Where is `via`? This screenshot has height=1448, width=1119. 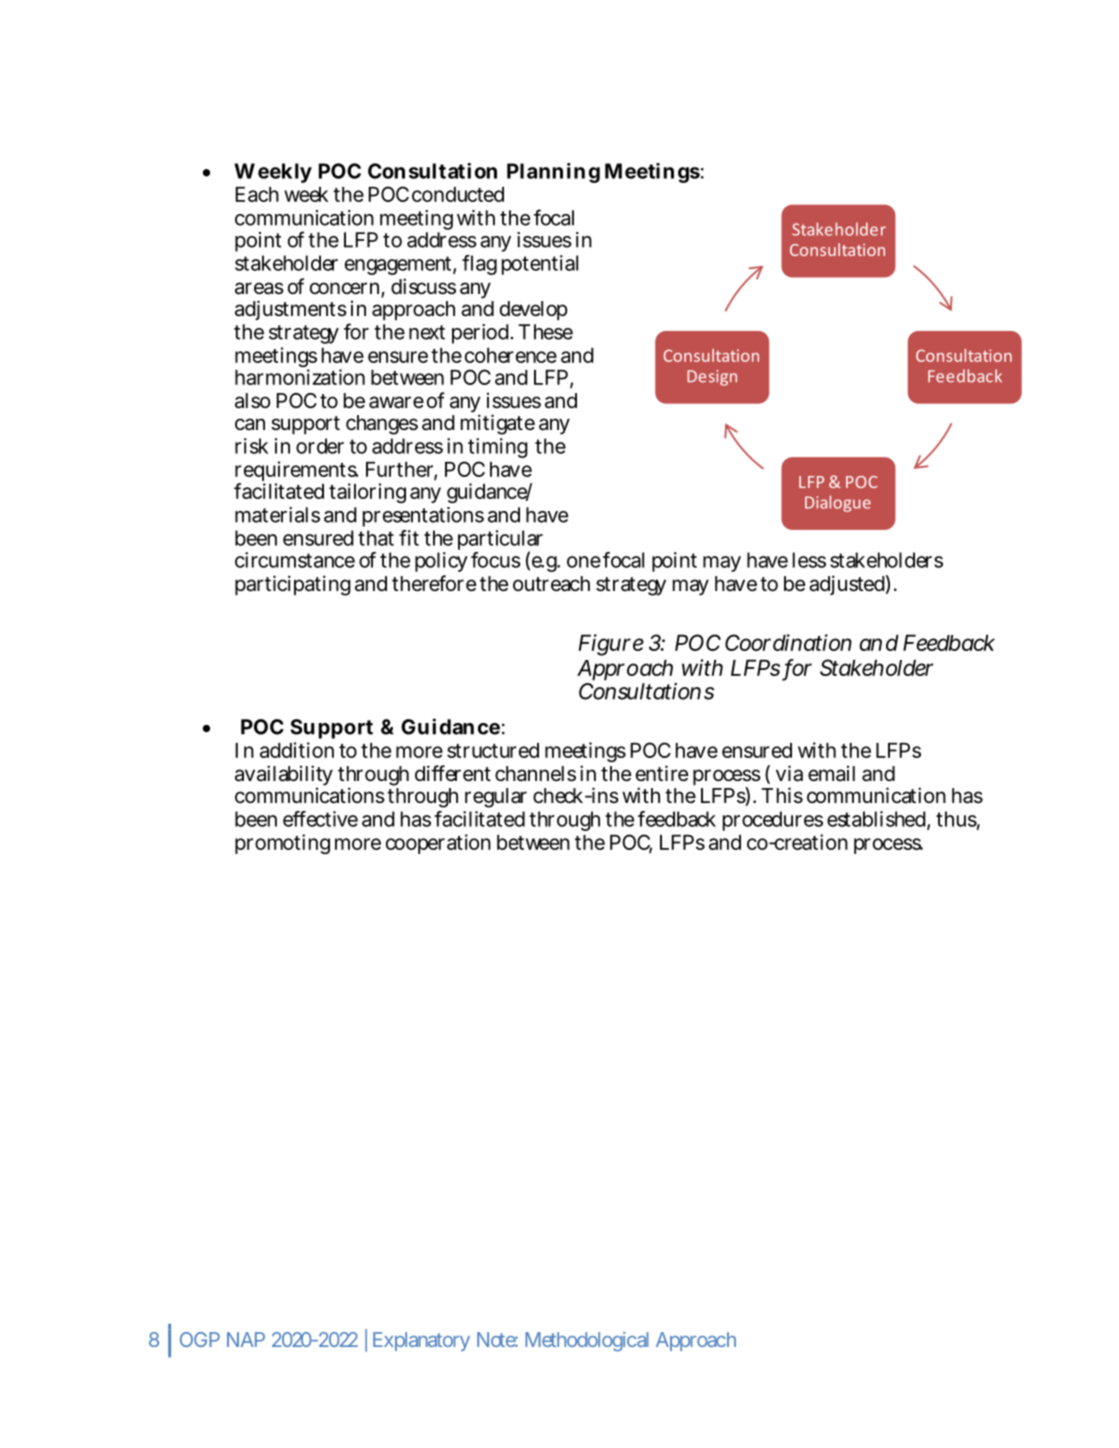
via is located at coordinates (789, 773).
